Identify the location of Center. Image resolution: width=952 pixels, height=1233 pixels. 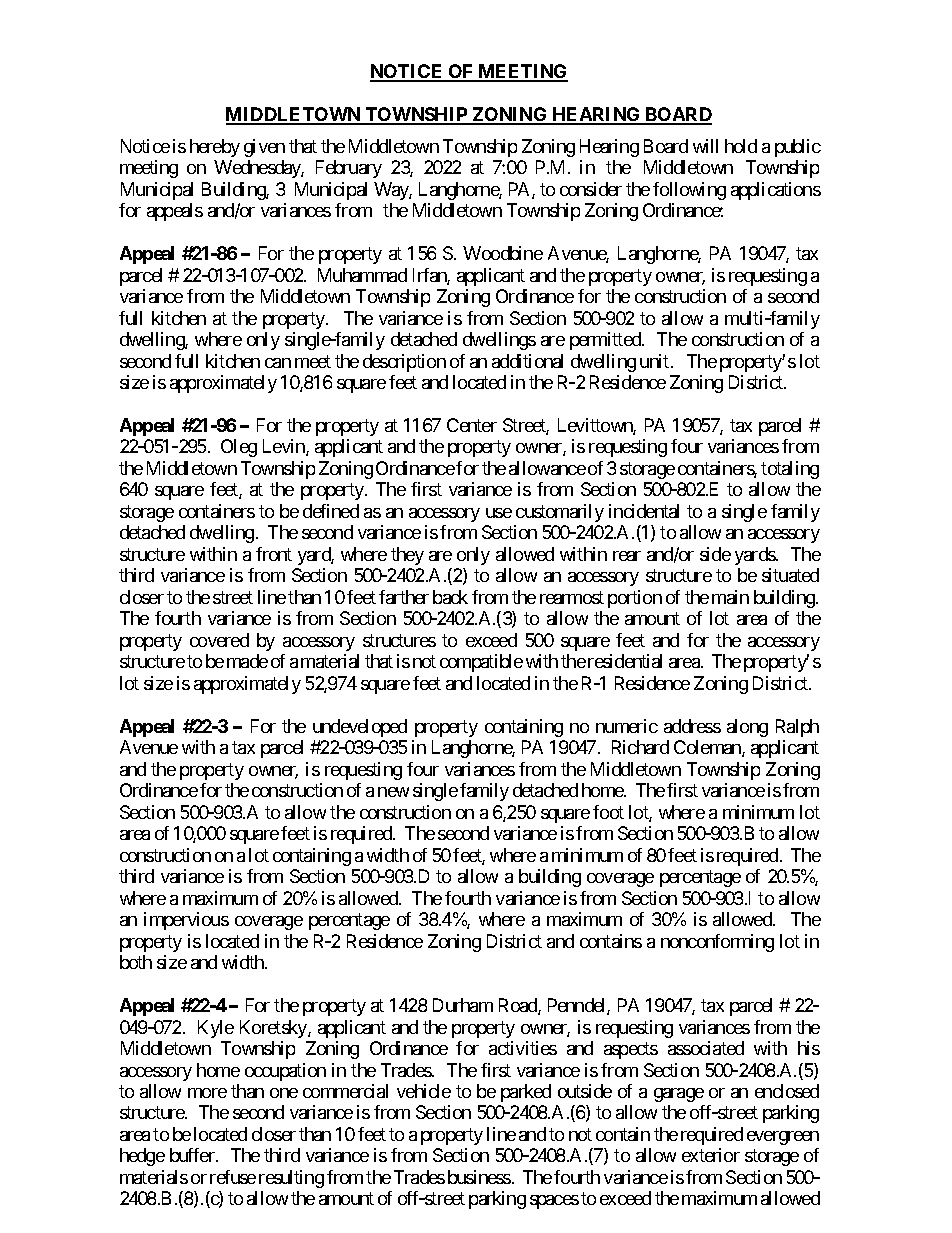
(472, 425).
